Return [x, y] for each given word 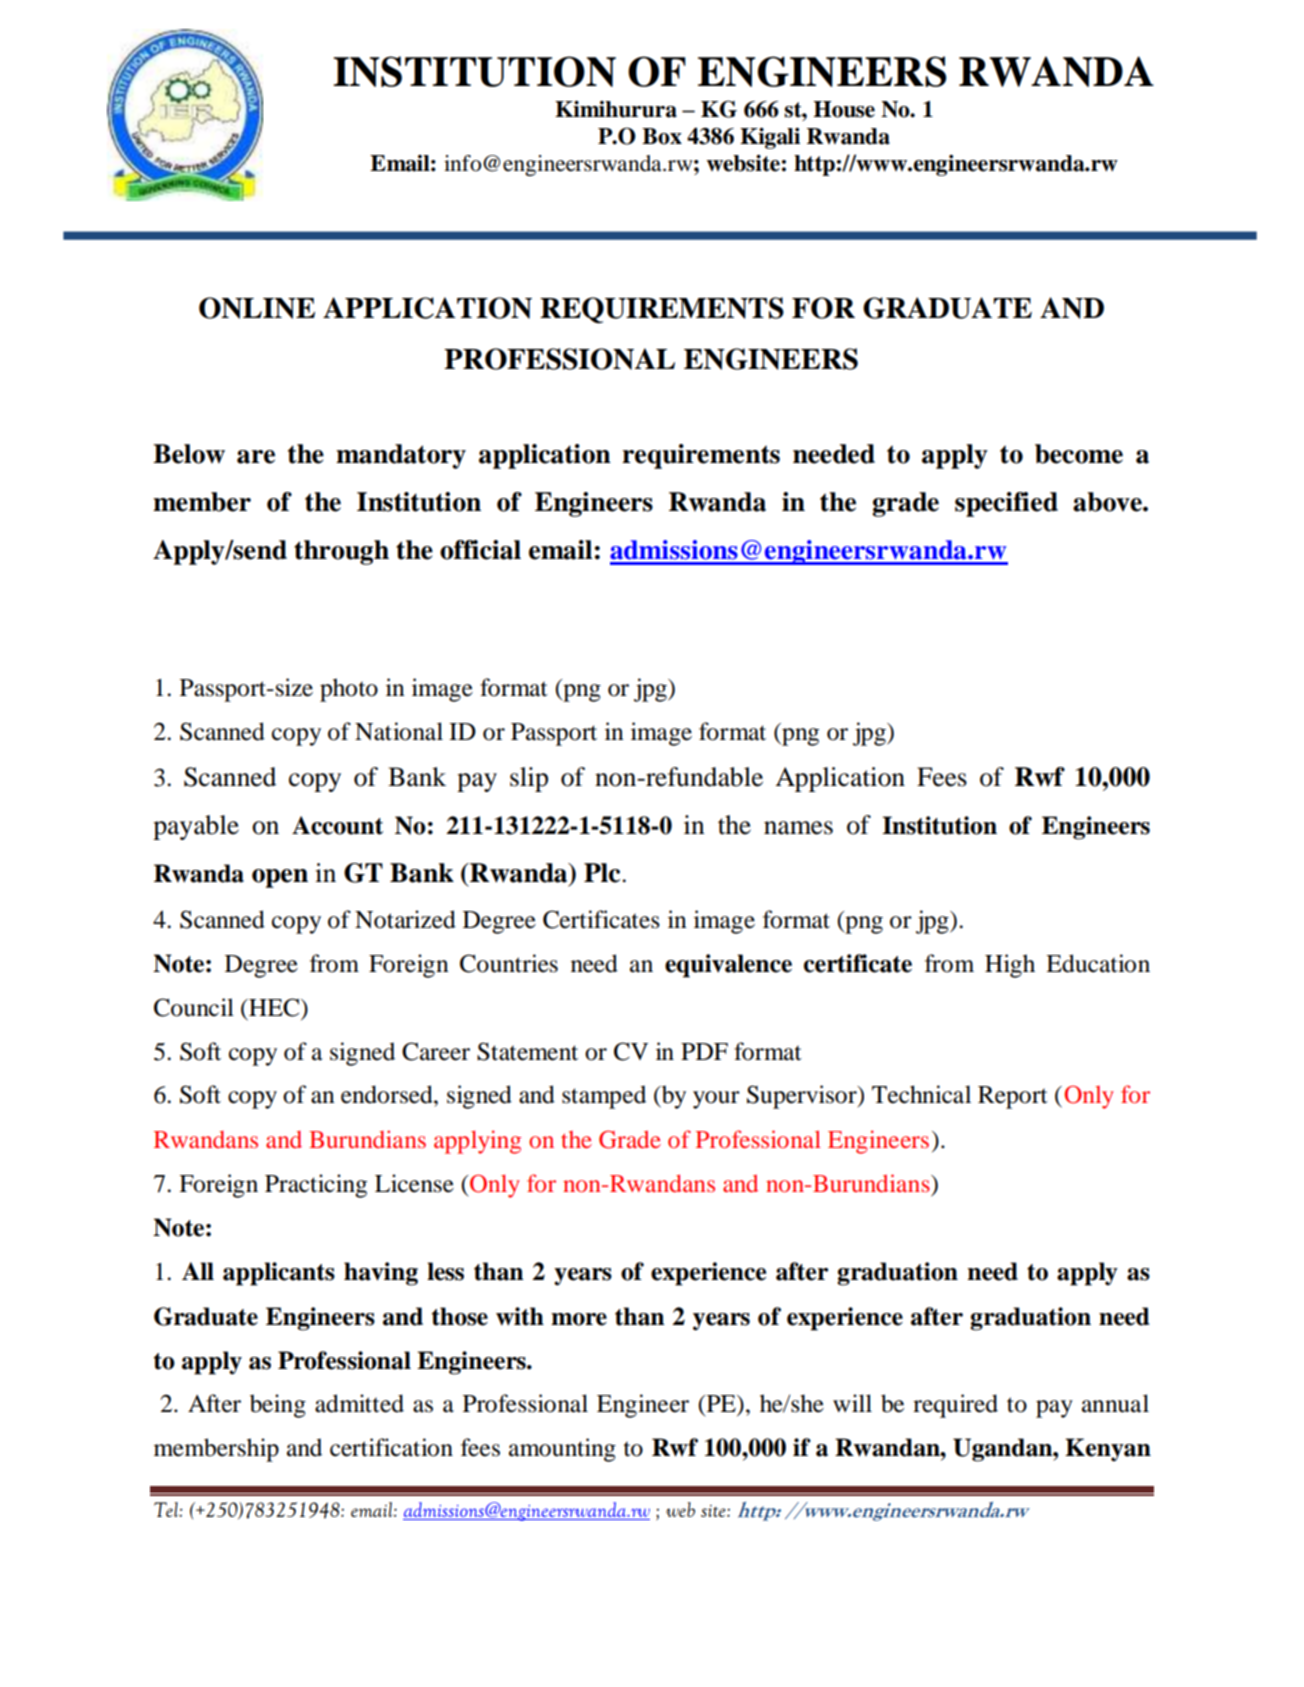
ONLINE [257, 308]
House [844, 109]
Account [337, 825]
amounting [562, 1450]
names [798, 828]
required [955, 1406]
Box [662, 136]
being [278, 1406]
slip [529, 779]
